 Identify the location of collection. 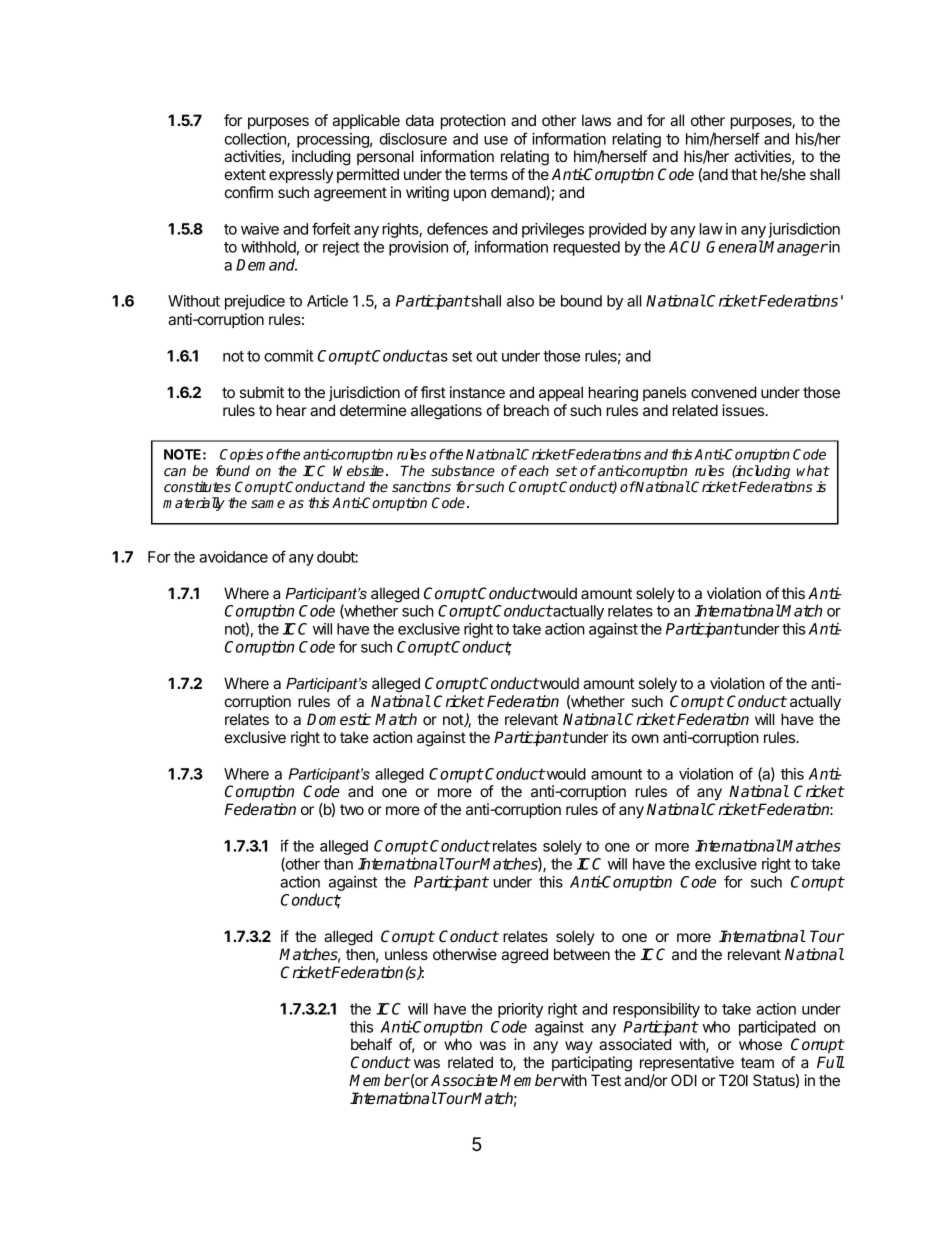
(256, 140).
